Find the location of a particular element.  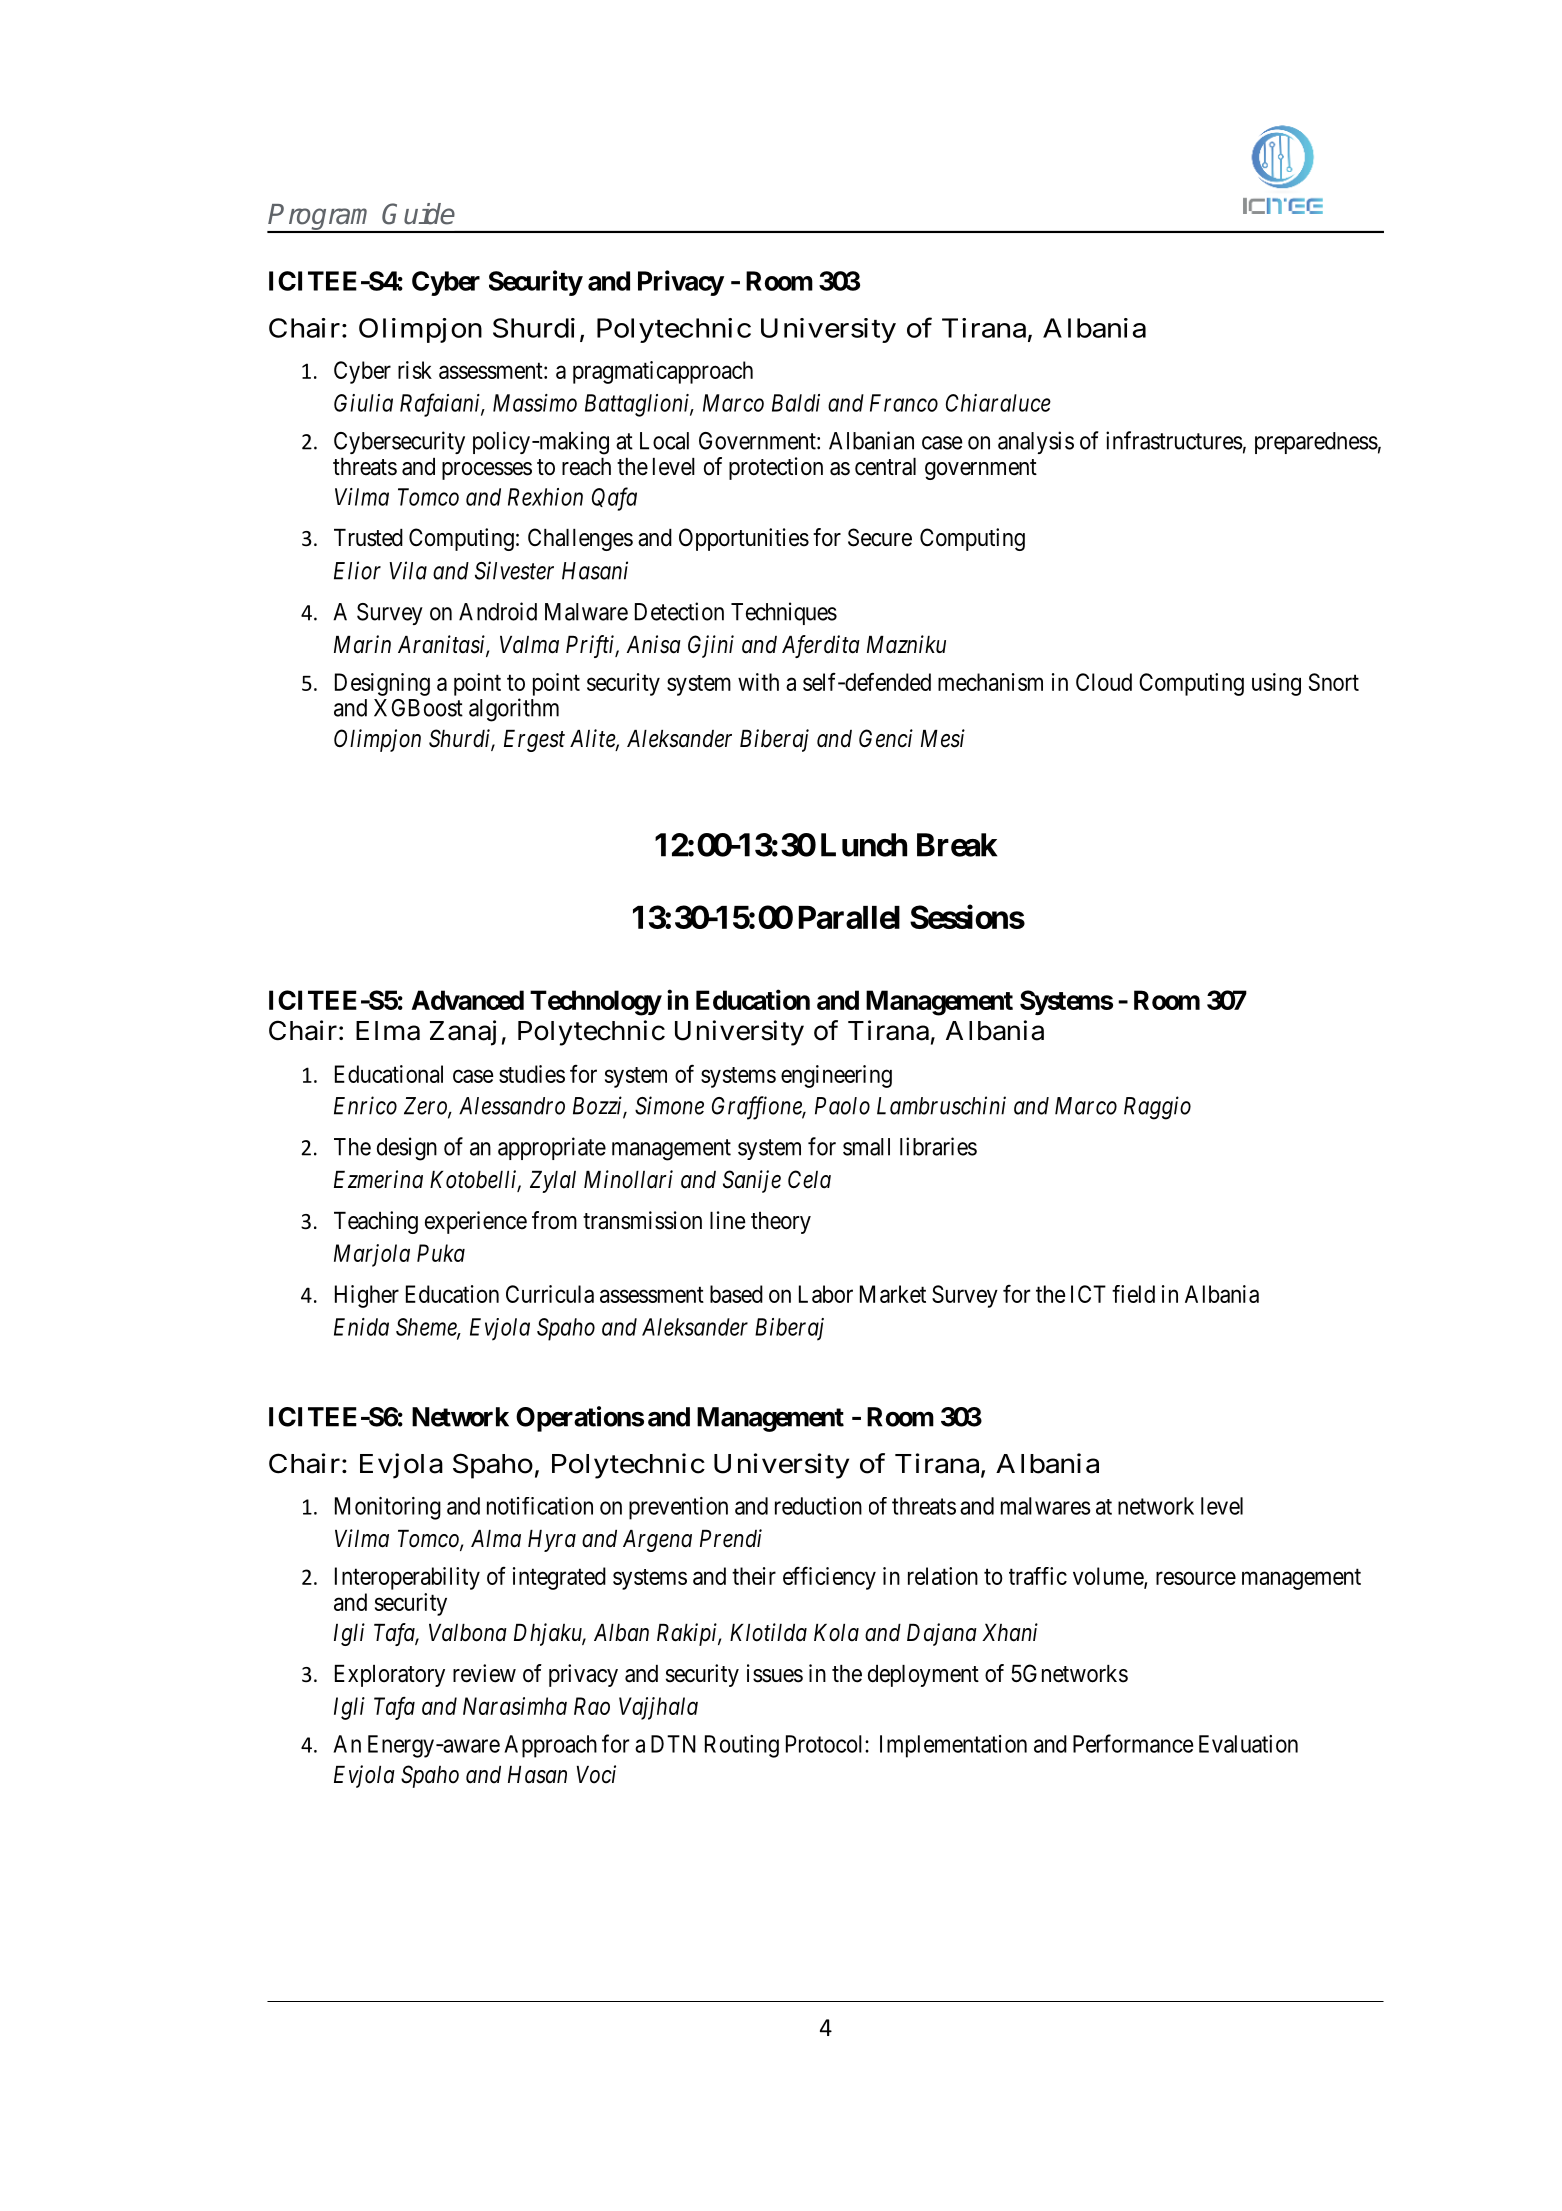

Labor is located at coordinates (826, 1294).
